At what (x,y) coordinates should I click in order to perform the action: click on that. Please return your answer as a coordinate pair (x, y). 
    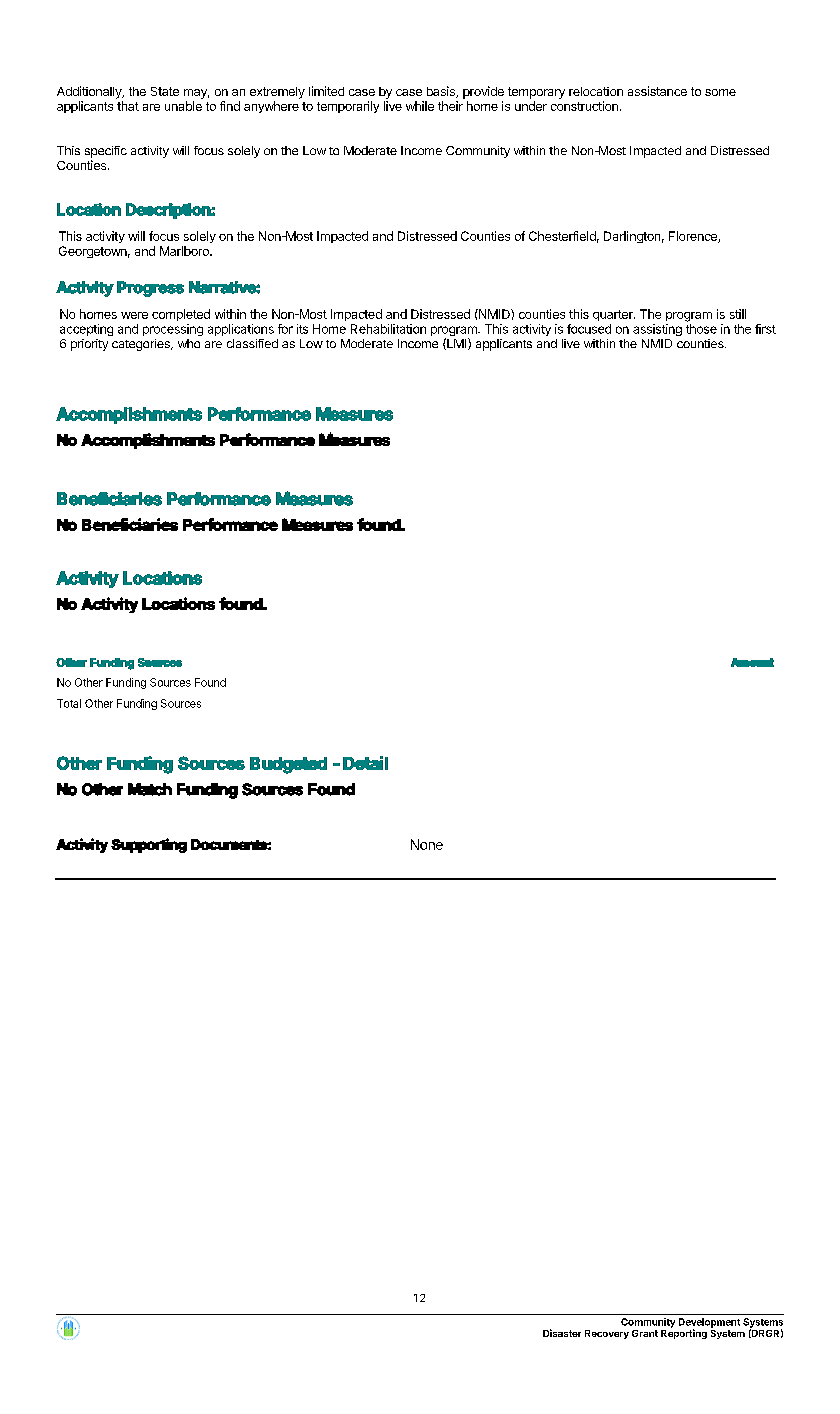
    Looking at the image, I should click on (128, 106).
